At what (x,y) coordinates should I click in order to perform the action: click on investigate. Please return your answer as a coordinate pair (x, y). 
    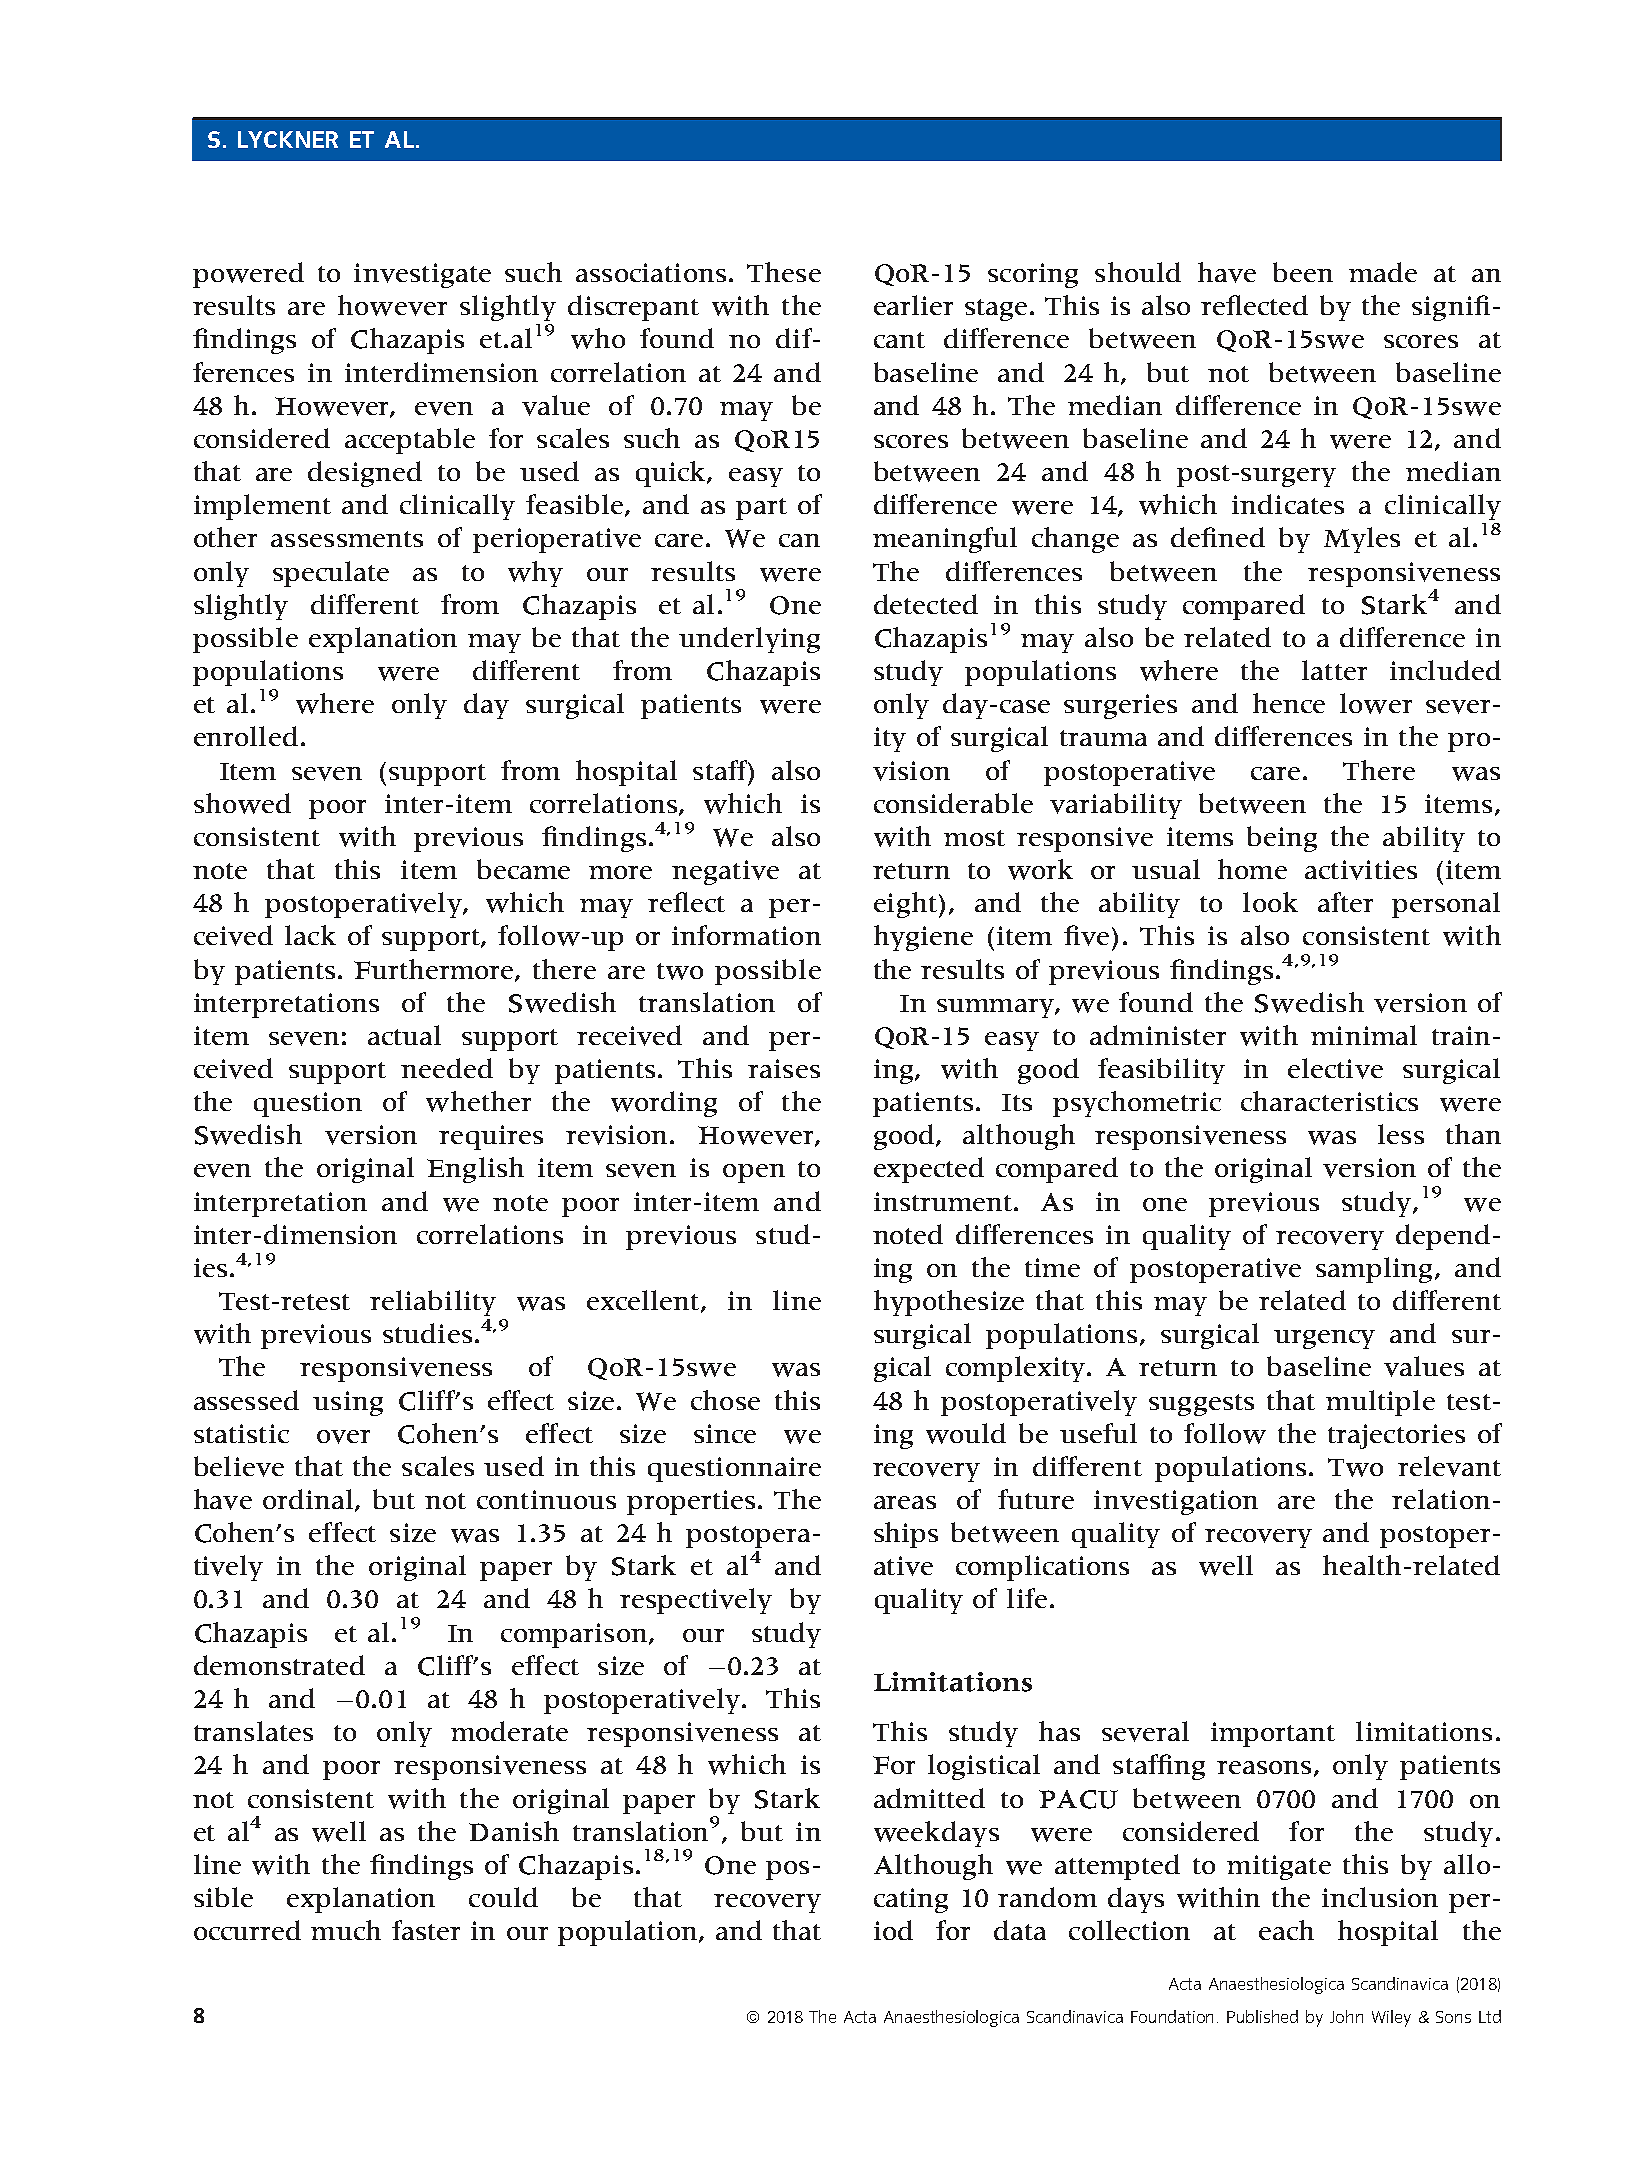
    Looking at the image, I should click on (422, 275).
